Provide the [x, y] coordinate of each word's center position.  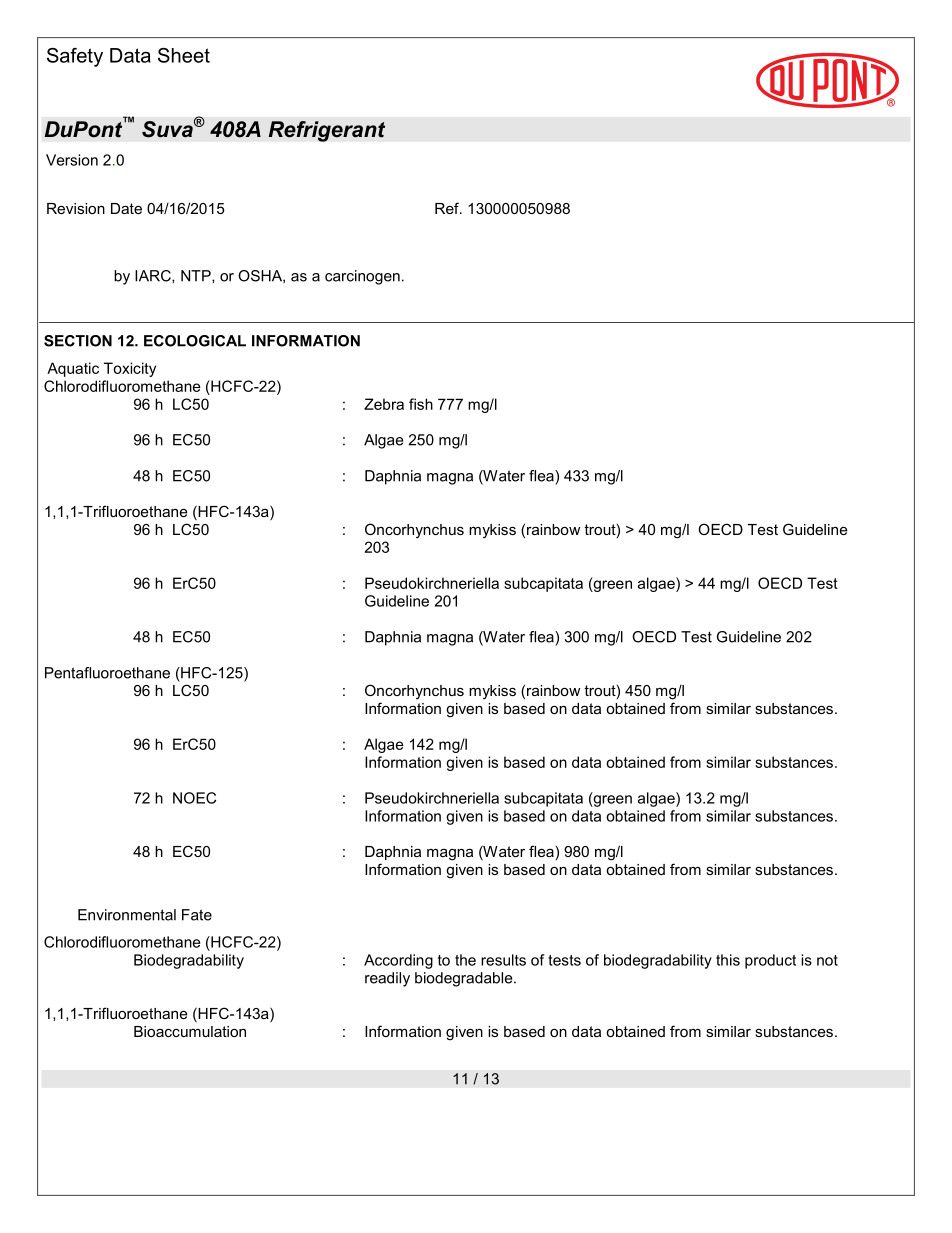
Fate [197, 915]
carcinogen [362, 277]
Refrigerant [326, 131]
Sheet [184, 55]
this [728, 960]
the [465, 960]
